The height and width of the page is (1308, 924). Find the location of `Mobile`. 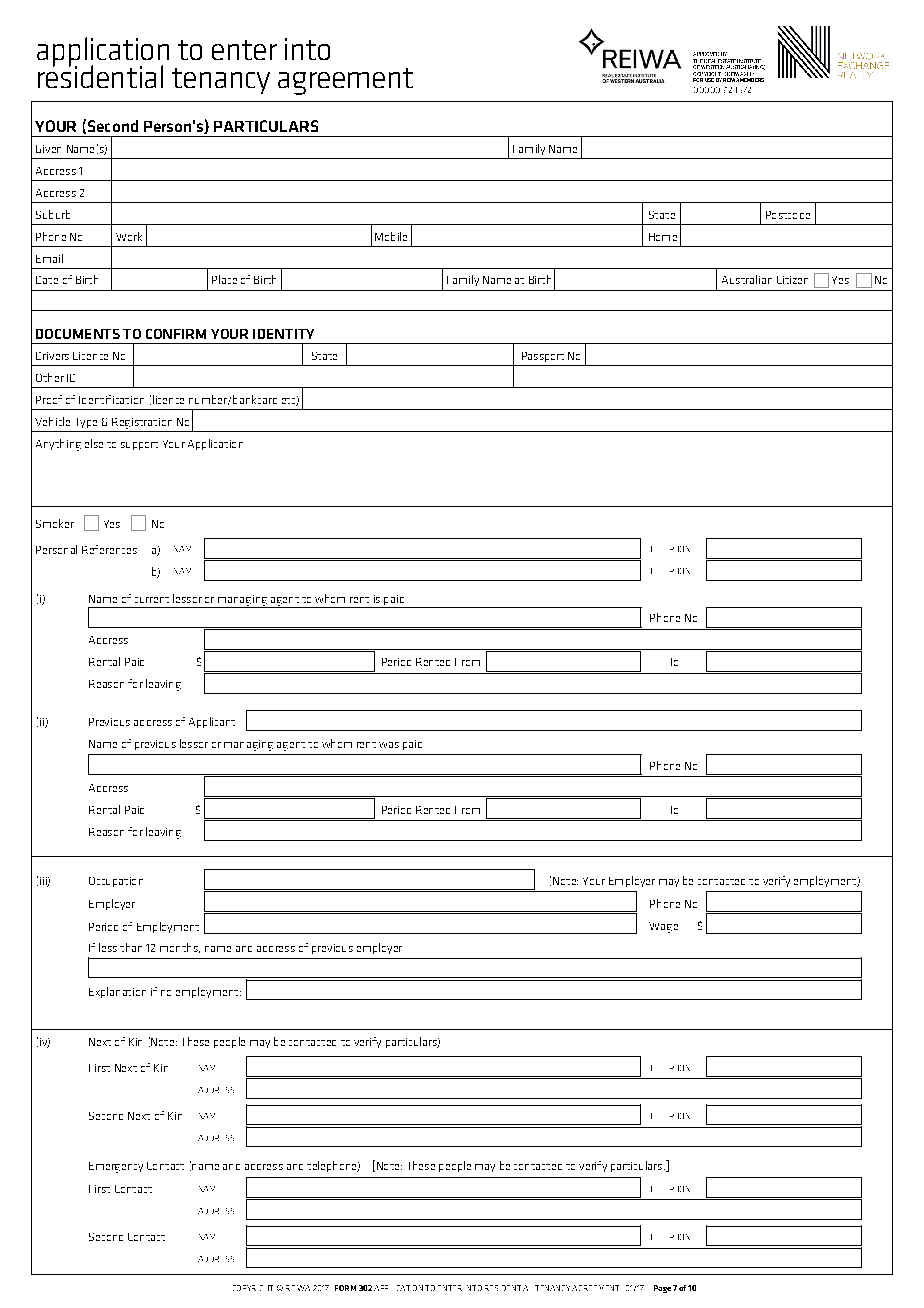

Mobile is located at coordinates (391, 236).
